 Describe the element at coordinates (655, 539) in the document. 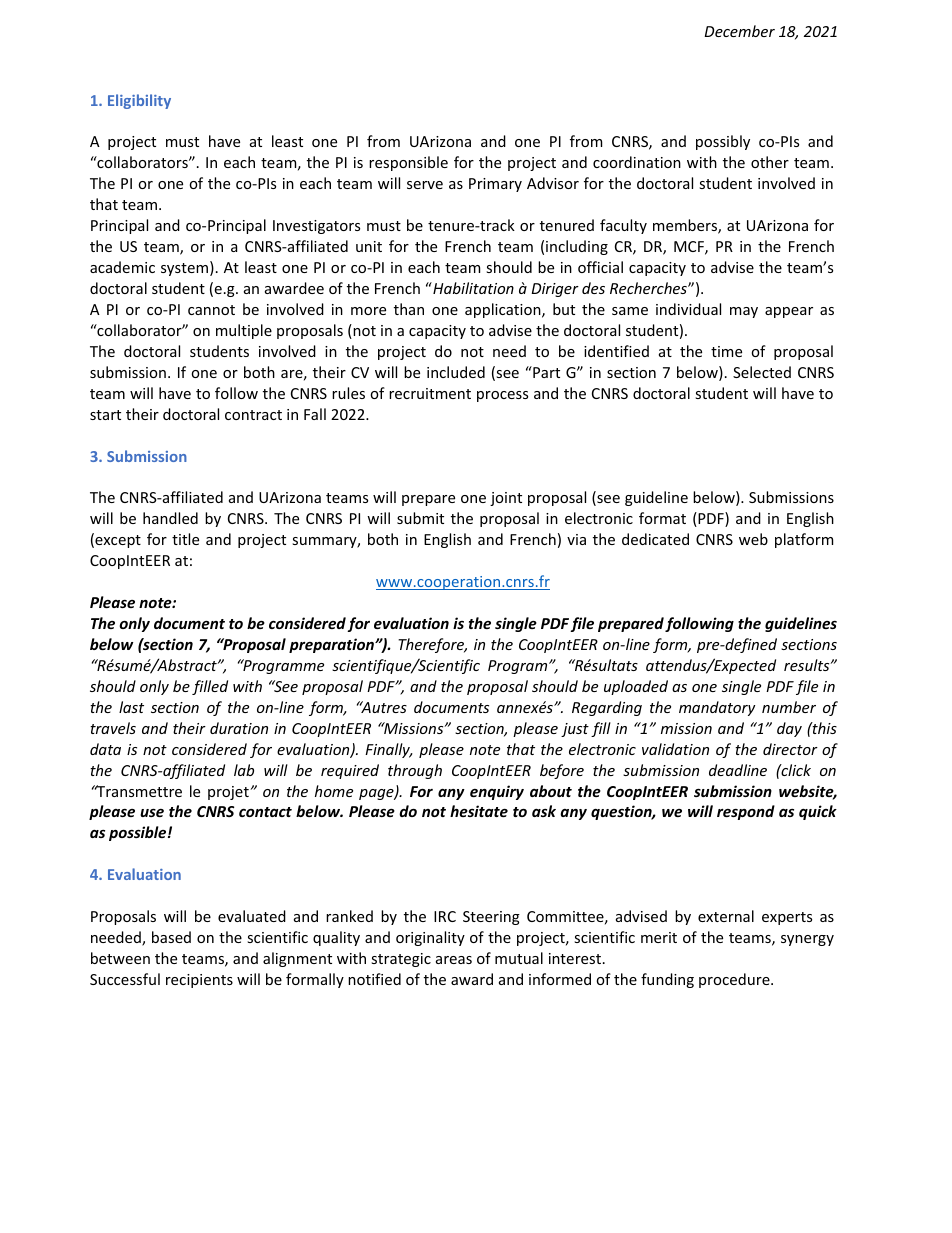

I see `dedicated` at that location.
